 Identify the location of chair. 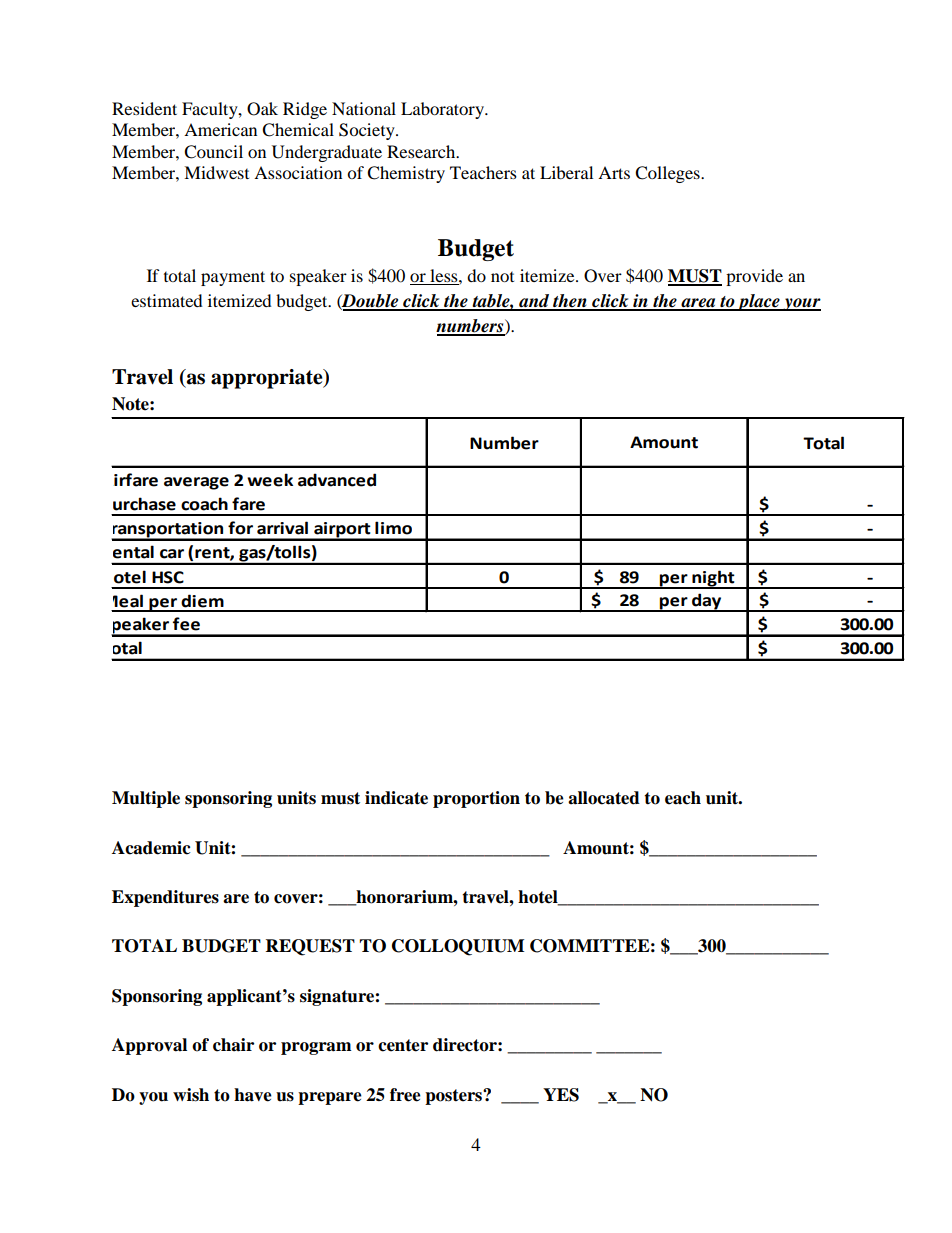
(233, 1045).
